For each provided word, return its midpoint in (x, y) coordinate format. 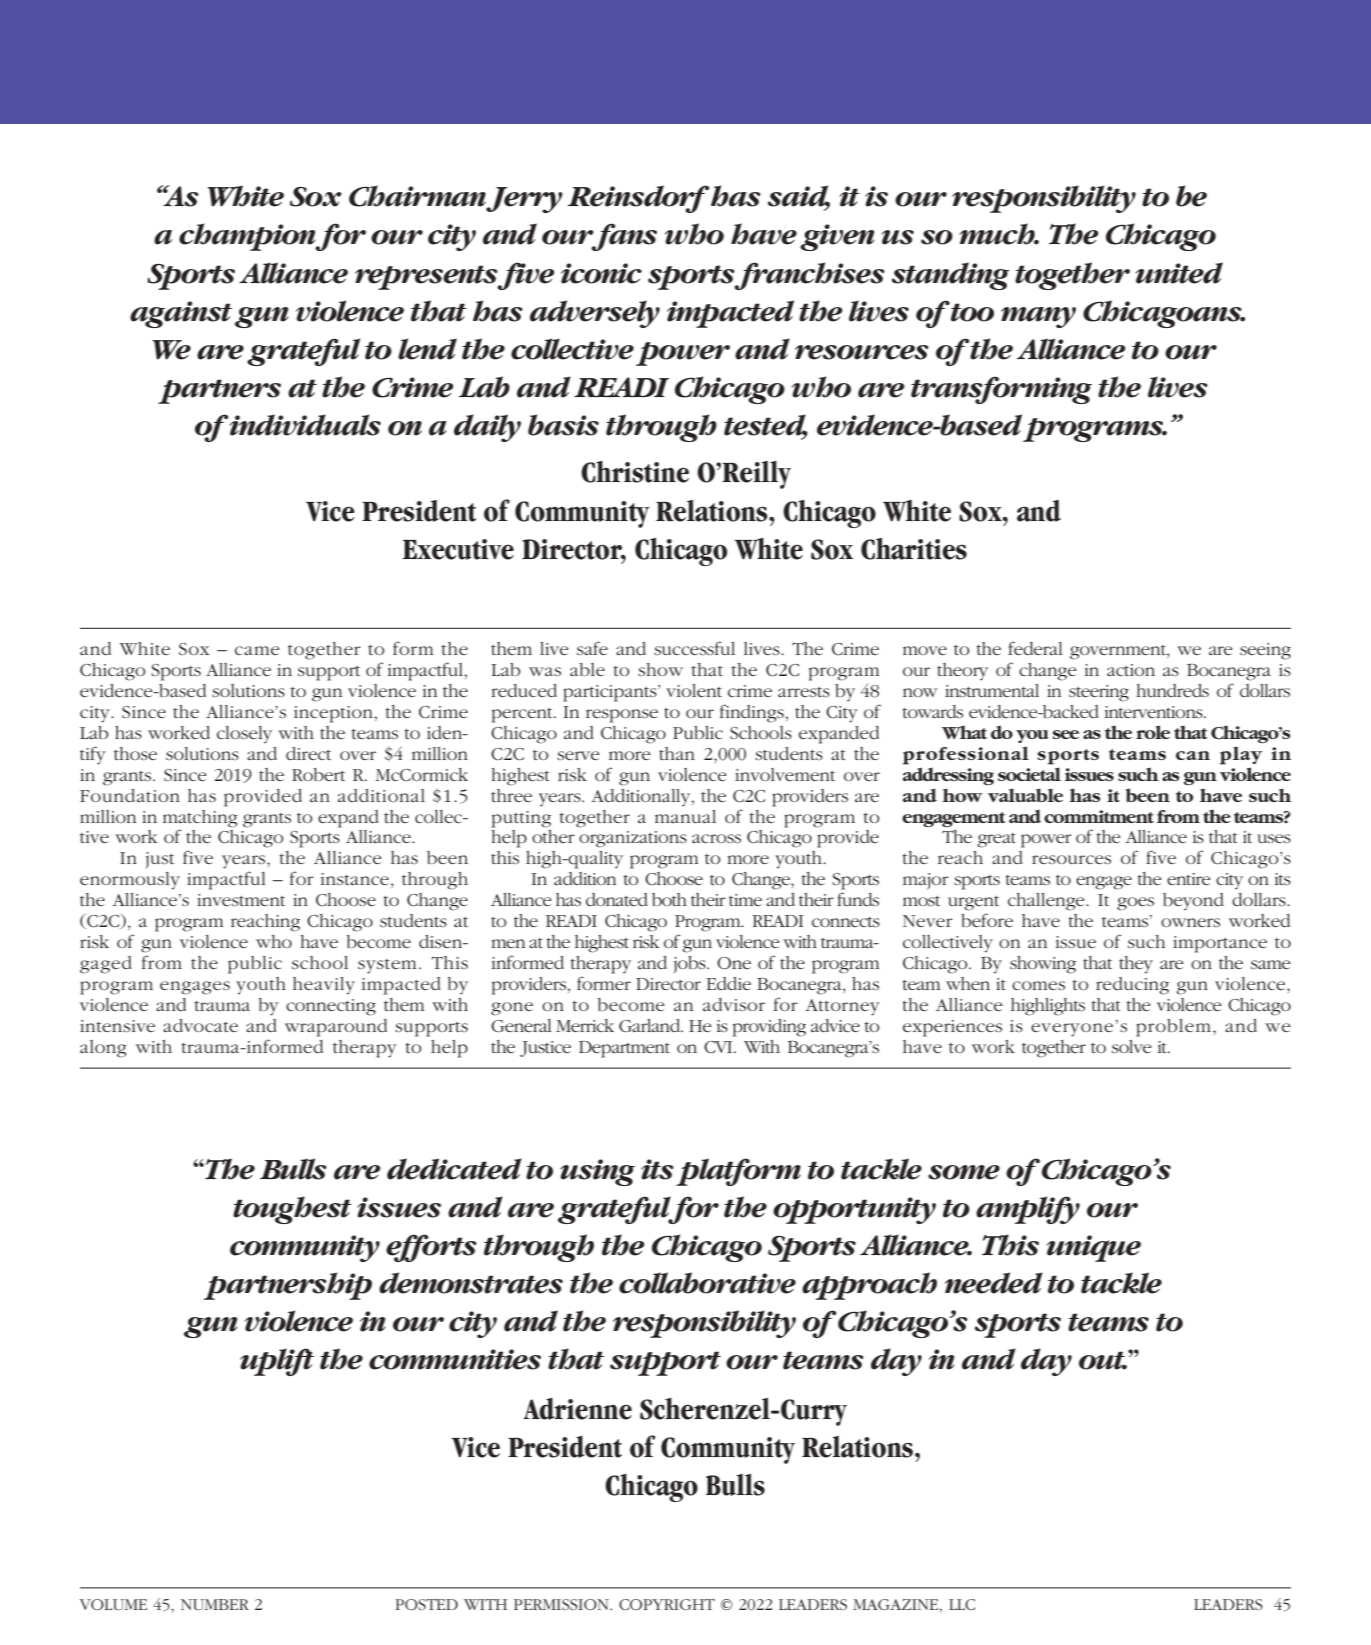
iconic (601, 273)
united (1179, 273)
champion (247, 237)
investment (241, 900)
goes (1135, 904)
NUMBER (215, 1604)
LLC (962, 1604)
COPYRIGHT (667, 1604)
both (669, 899)
